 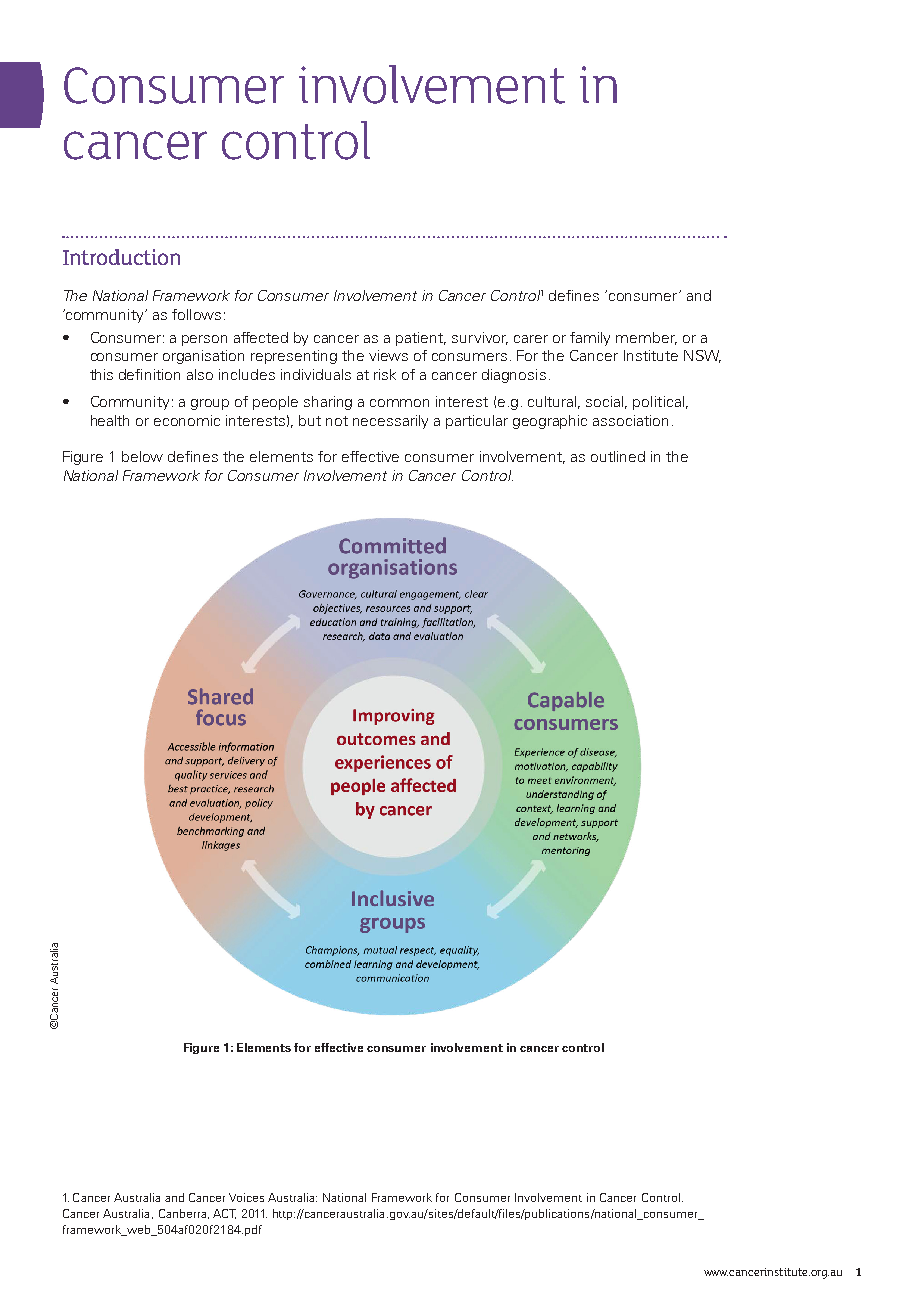 I want to click on not, so click(x=337, y=421).
